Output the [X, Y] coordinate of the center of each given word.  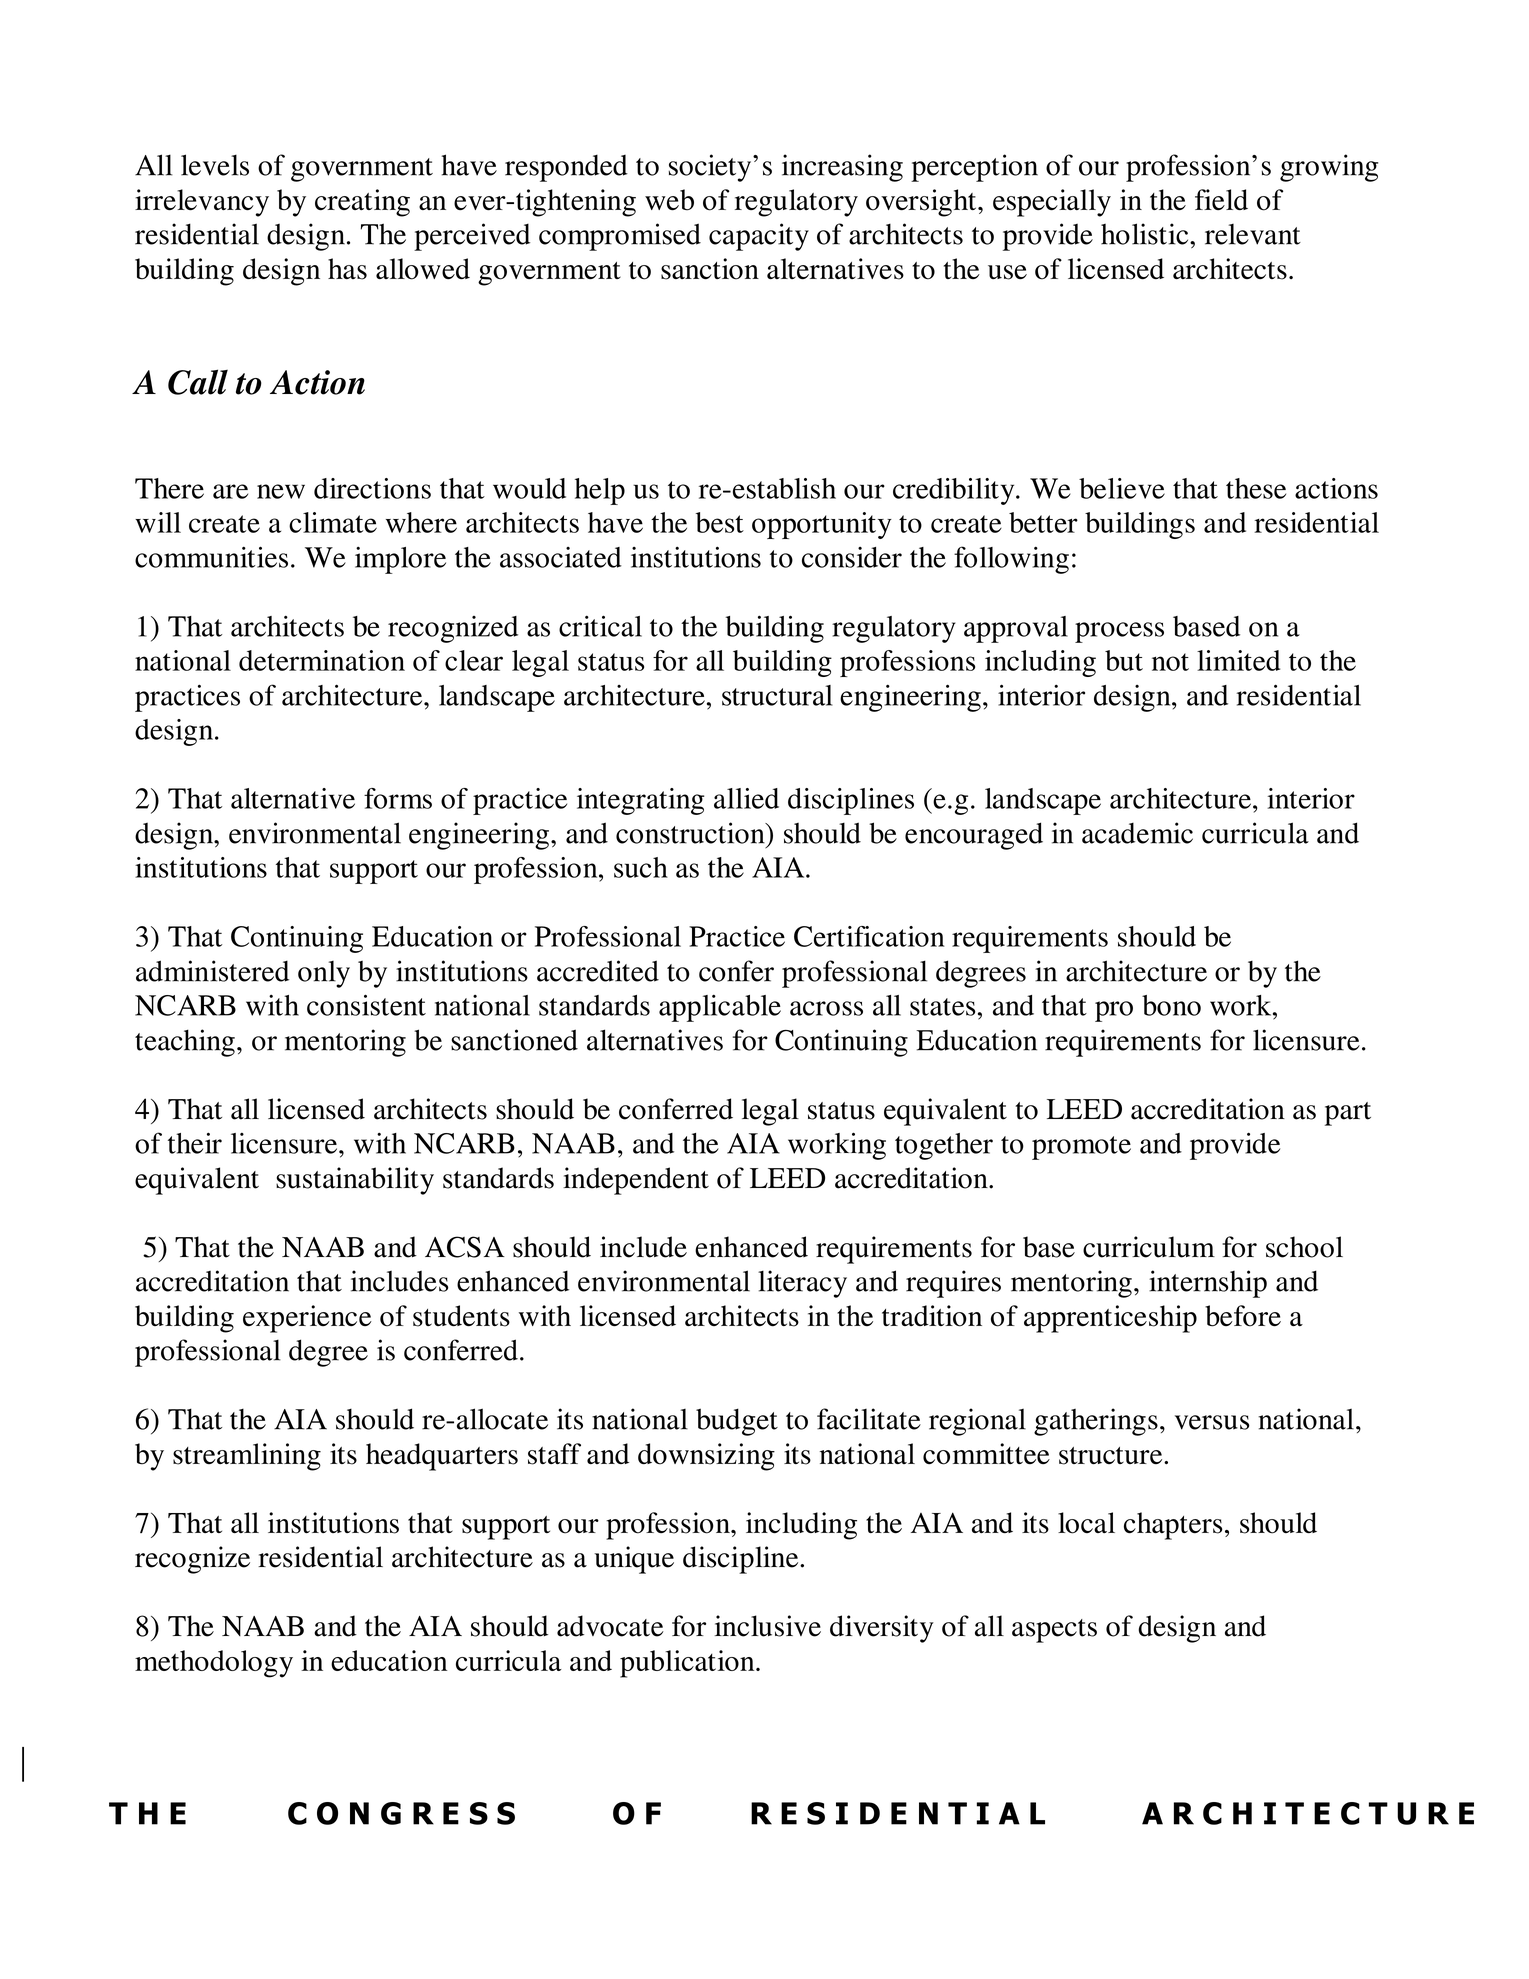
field [1221, 199]
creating [362, 203]
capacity [759, 237]
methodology [214, 1664]
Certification [869, 936]
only [324, 974]
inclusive [768, 1626]
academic [1137, 833]
